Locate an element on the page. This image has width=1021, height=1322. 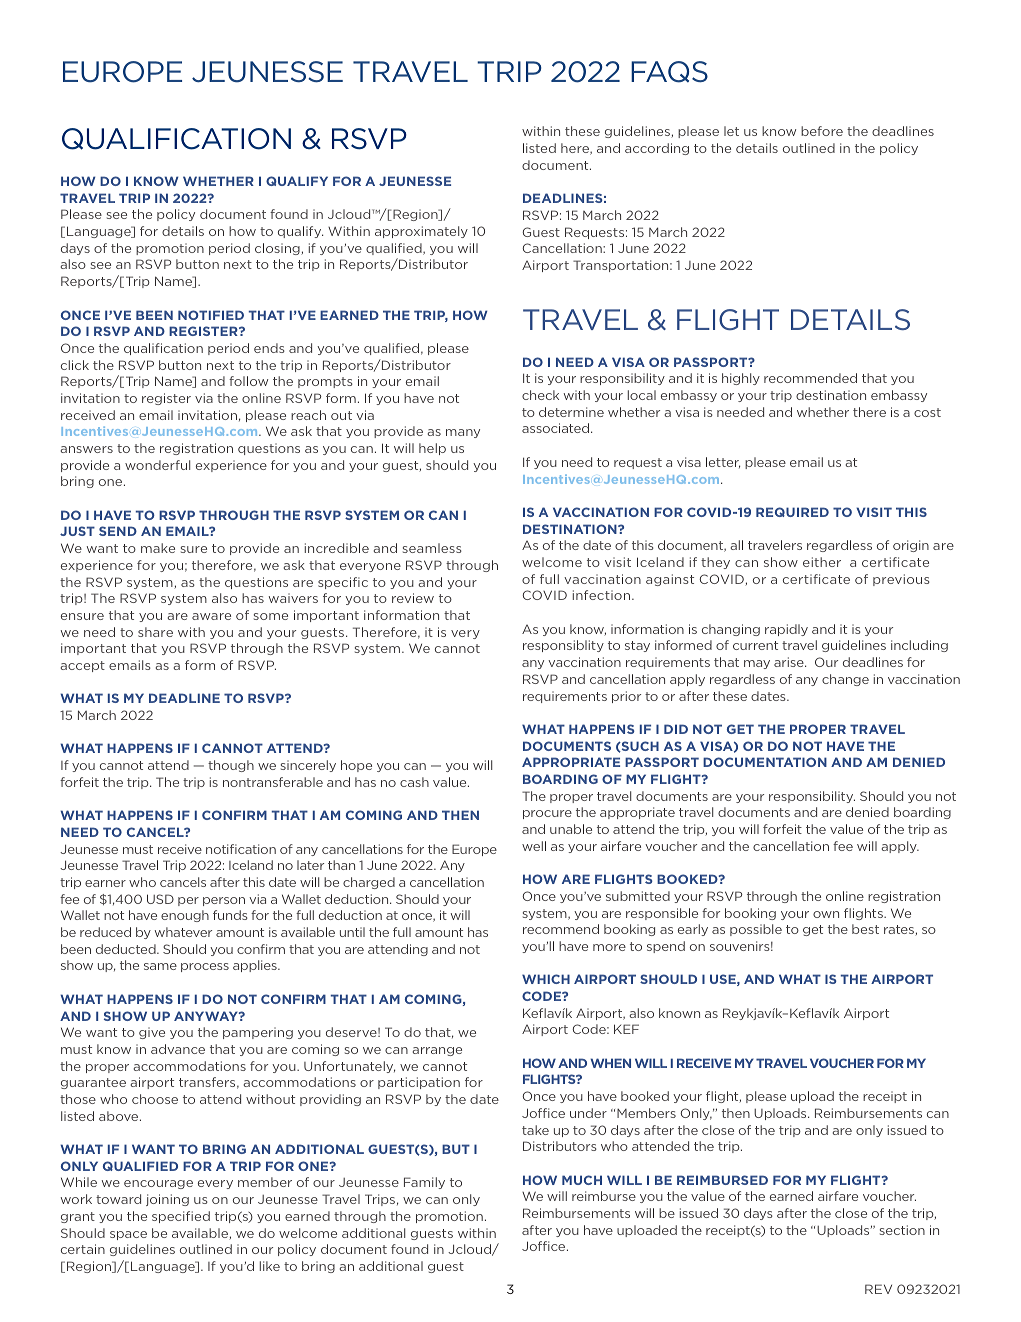
REQUIRED is located at coordinates (792, 512).
